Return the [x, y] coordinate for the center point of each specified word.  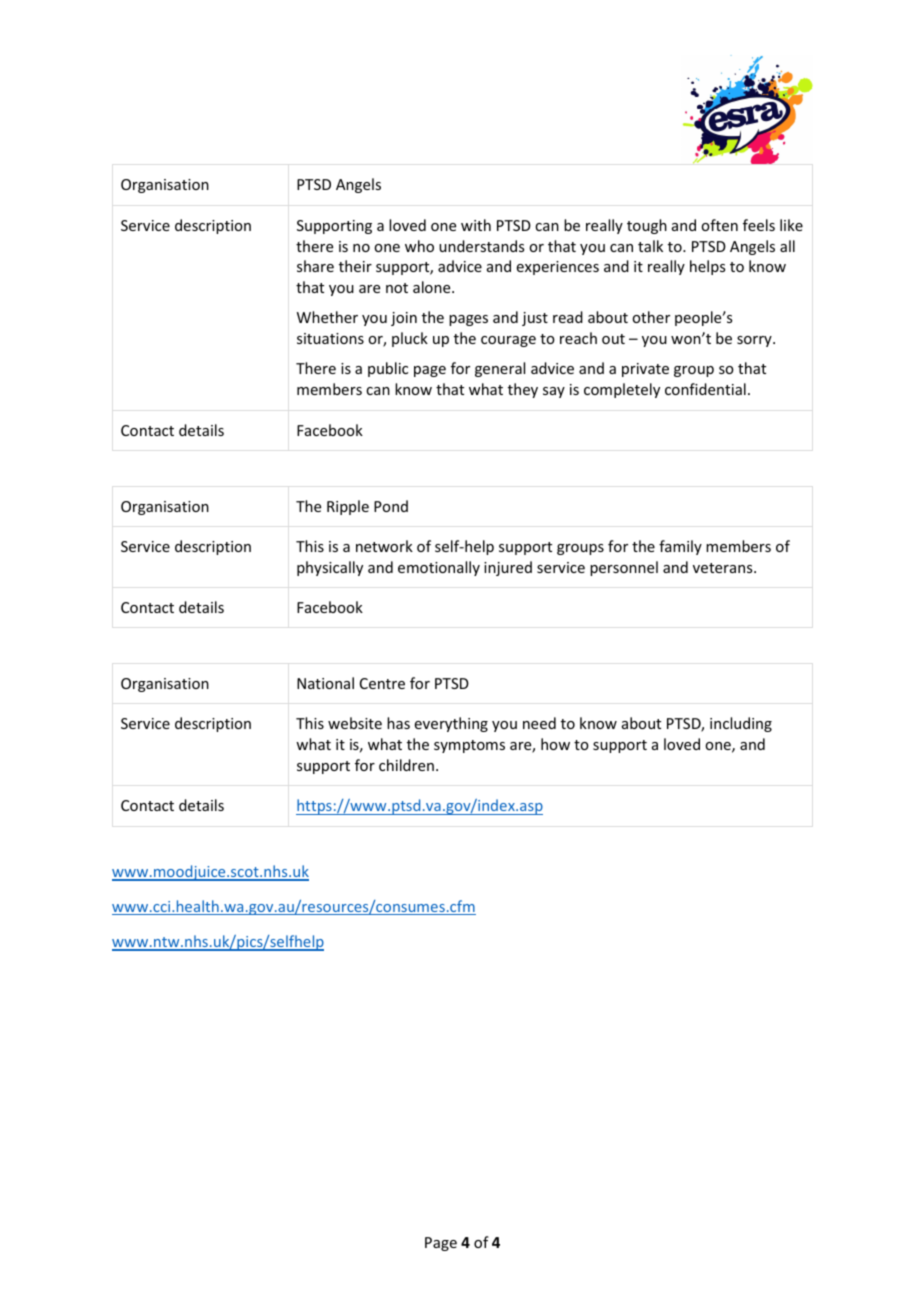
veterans [724, 568]
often [719, 225]
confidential [705, 389]
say [554, 392]
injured [508, 568]
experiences [558, 268]
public [388, 369]
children [406, 765]
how [555, 744]
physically [330, 568]
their [355, 266]
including [741, 724]
